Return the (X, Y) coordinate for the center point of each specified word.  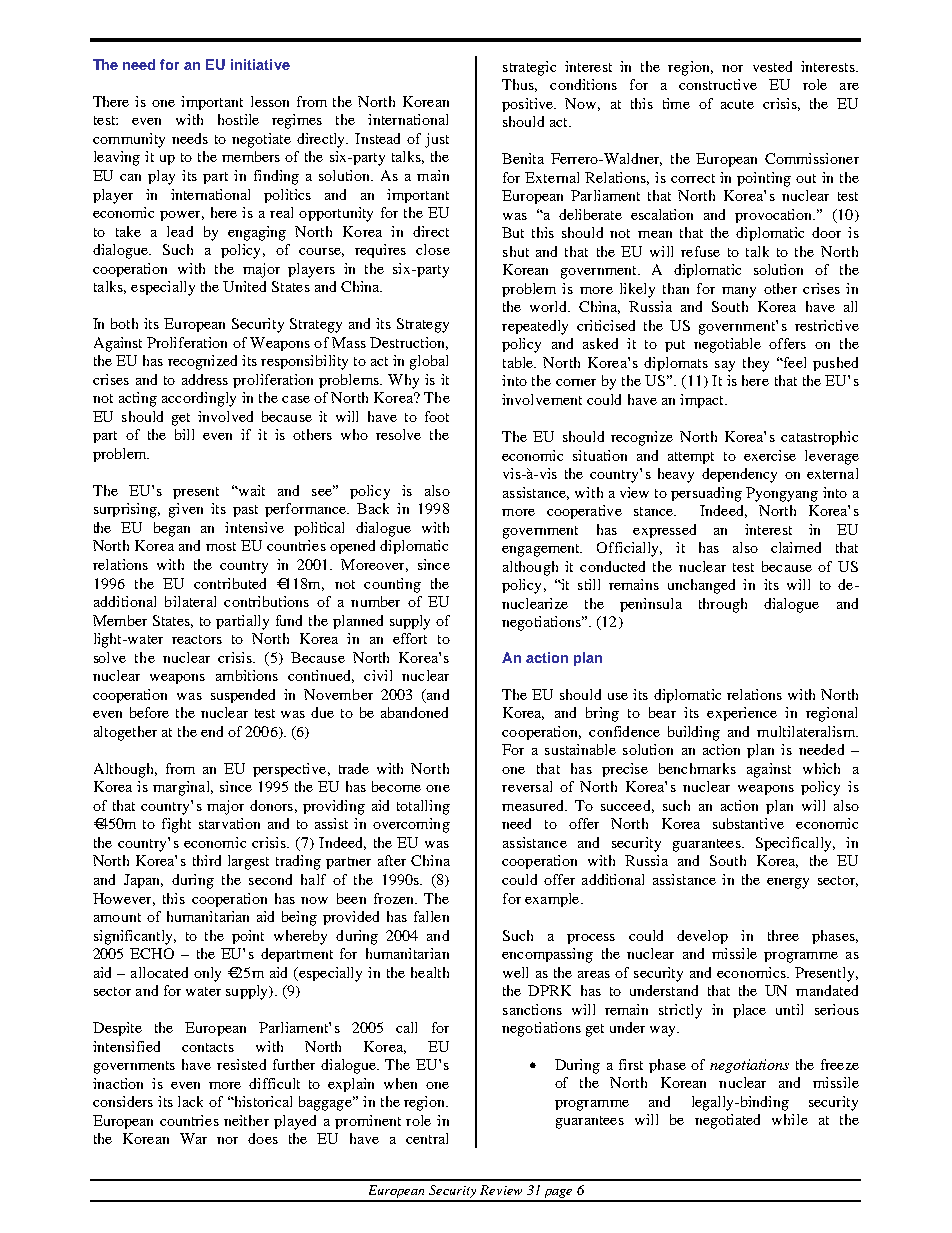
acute (737, 104)
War (193, 1138)
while (790, 1119)
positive (528, 105)
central (427, 1138)
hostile (238, 119)
